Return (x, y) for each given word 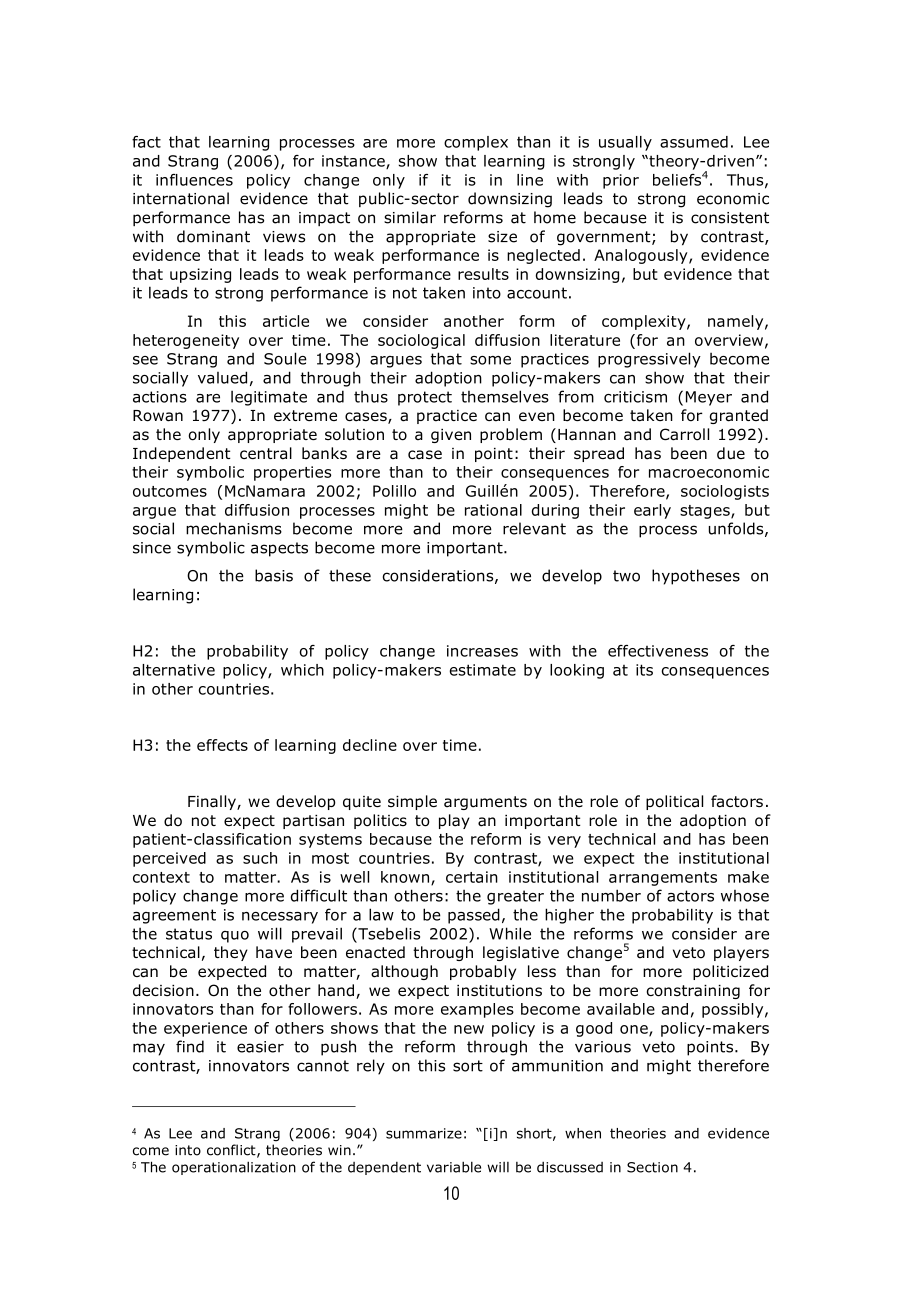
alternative (174, 670)
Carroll (684, 434)
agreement (174, 916)
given (451, 436)
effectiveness (658, 651)
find (190, 1046)
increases (482, 651)
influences (194, 180)
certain (472, 877)
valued (222, 377)
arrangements (663, 879)
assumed (694, 142)
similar (410, 217)
